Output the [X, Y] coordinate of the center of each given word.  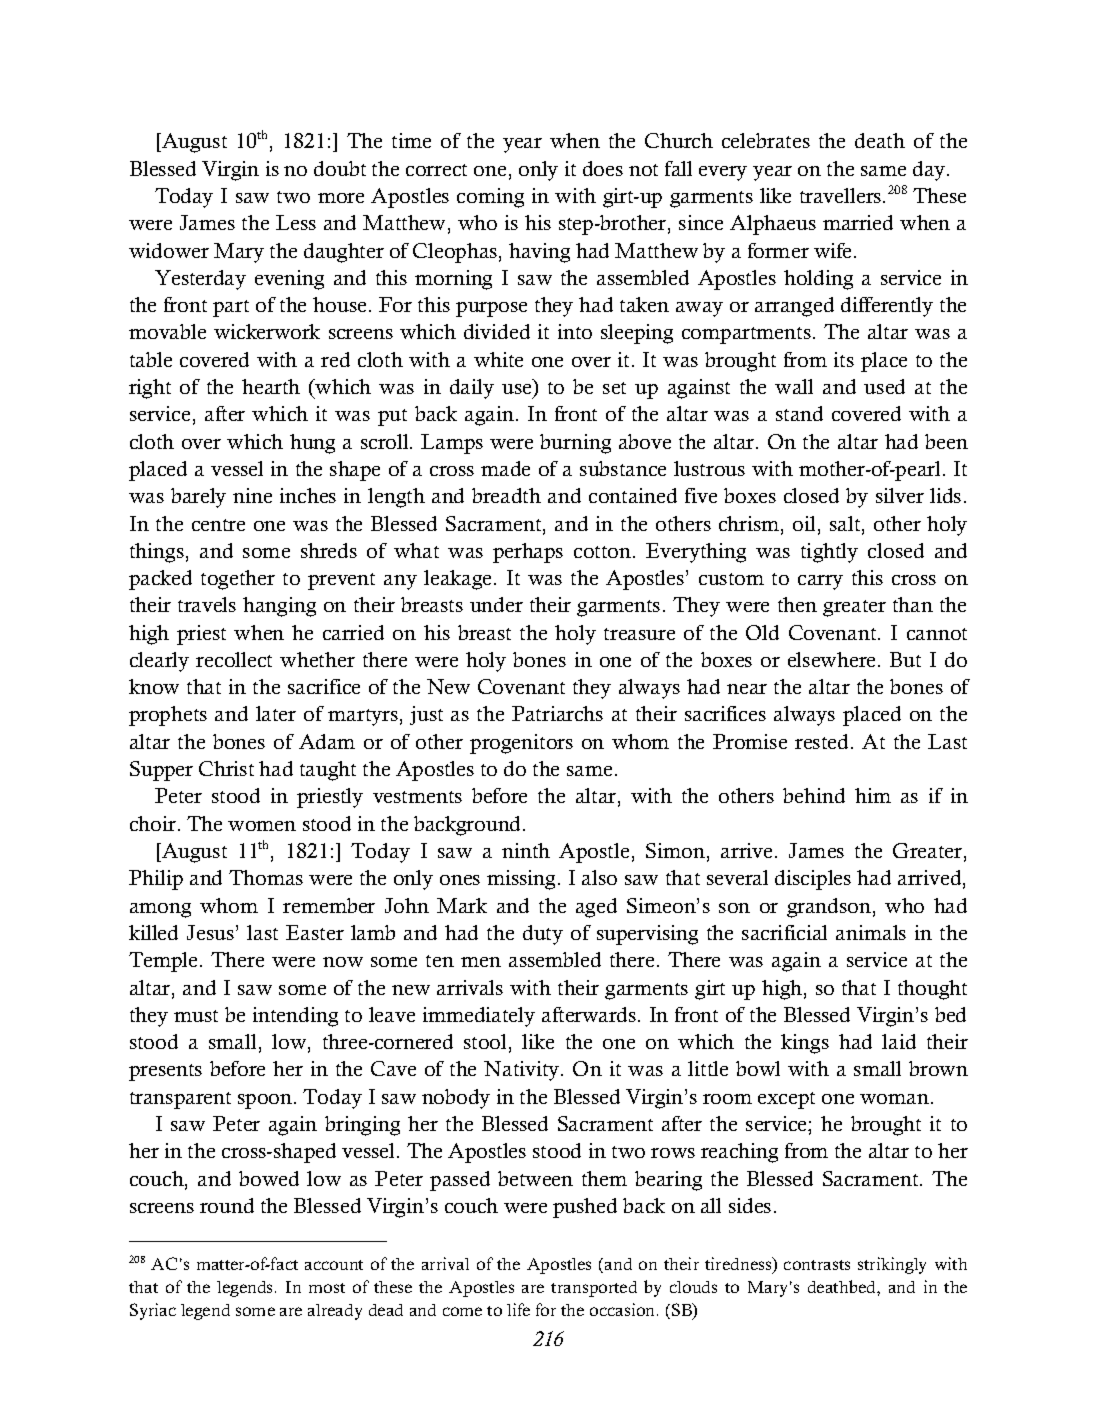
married [858, 222]
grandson [829, 908]
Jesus [210, 932]
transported [594, 1289]
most [327, 1288]
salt [846, 525]
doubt [340, 168]
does [603, 168]
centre [218, 525]
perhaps [528, 553]
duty [543, 935]
